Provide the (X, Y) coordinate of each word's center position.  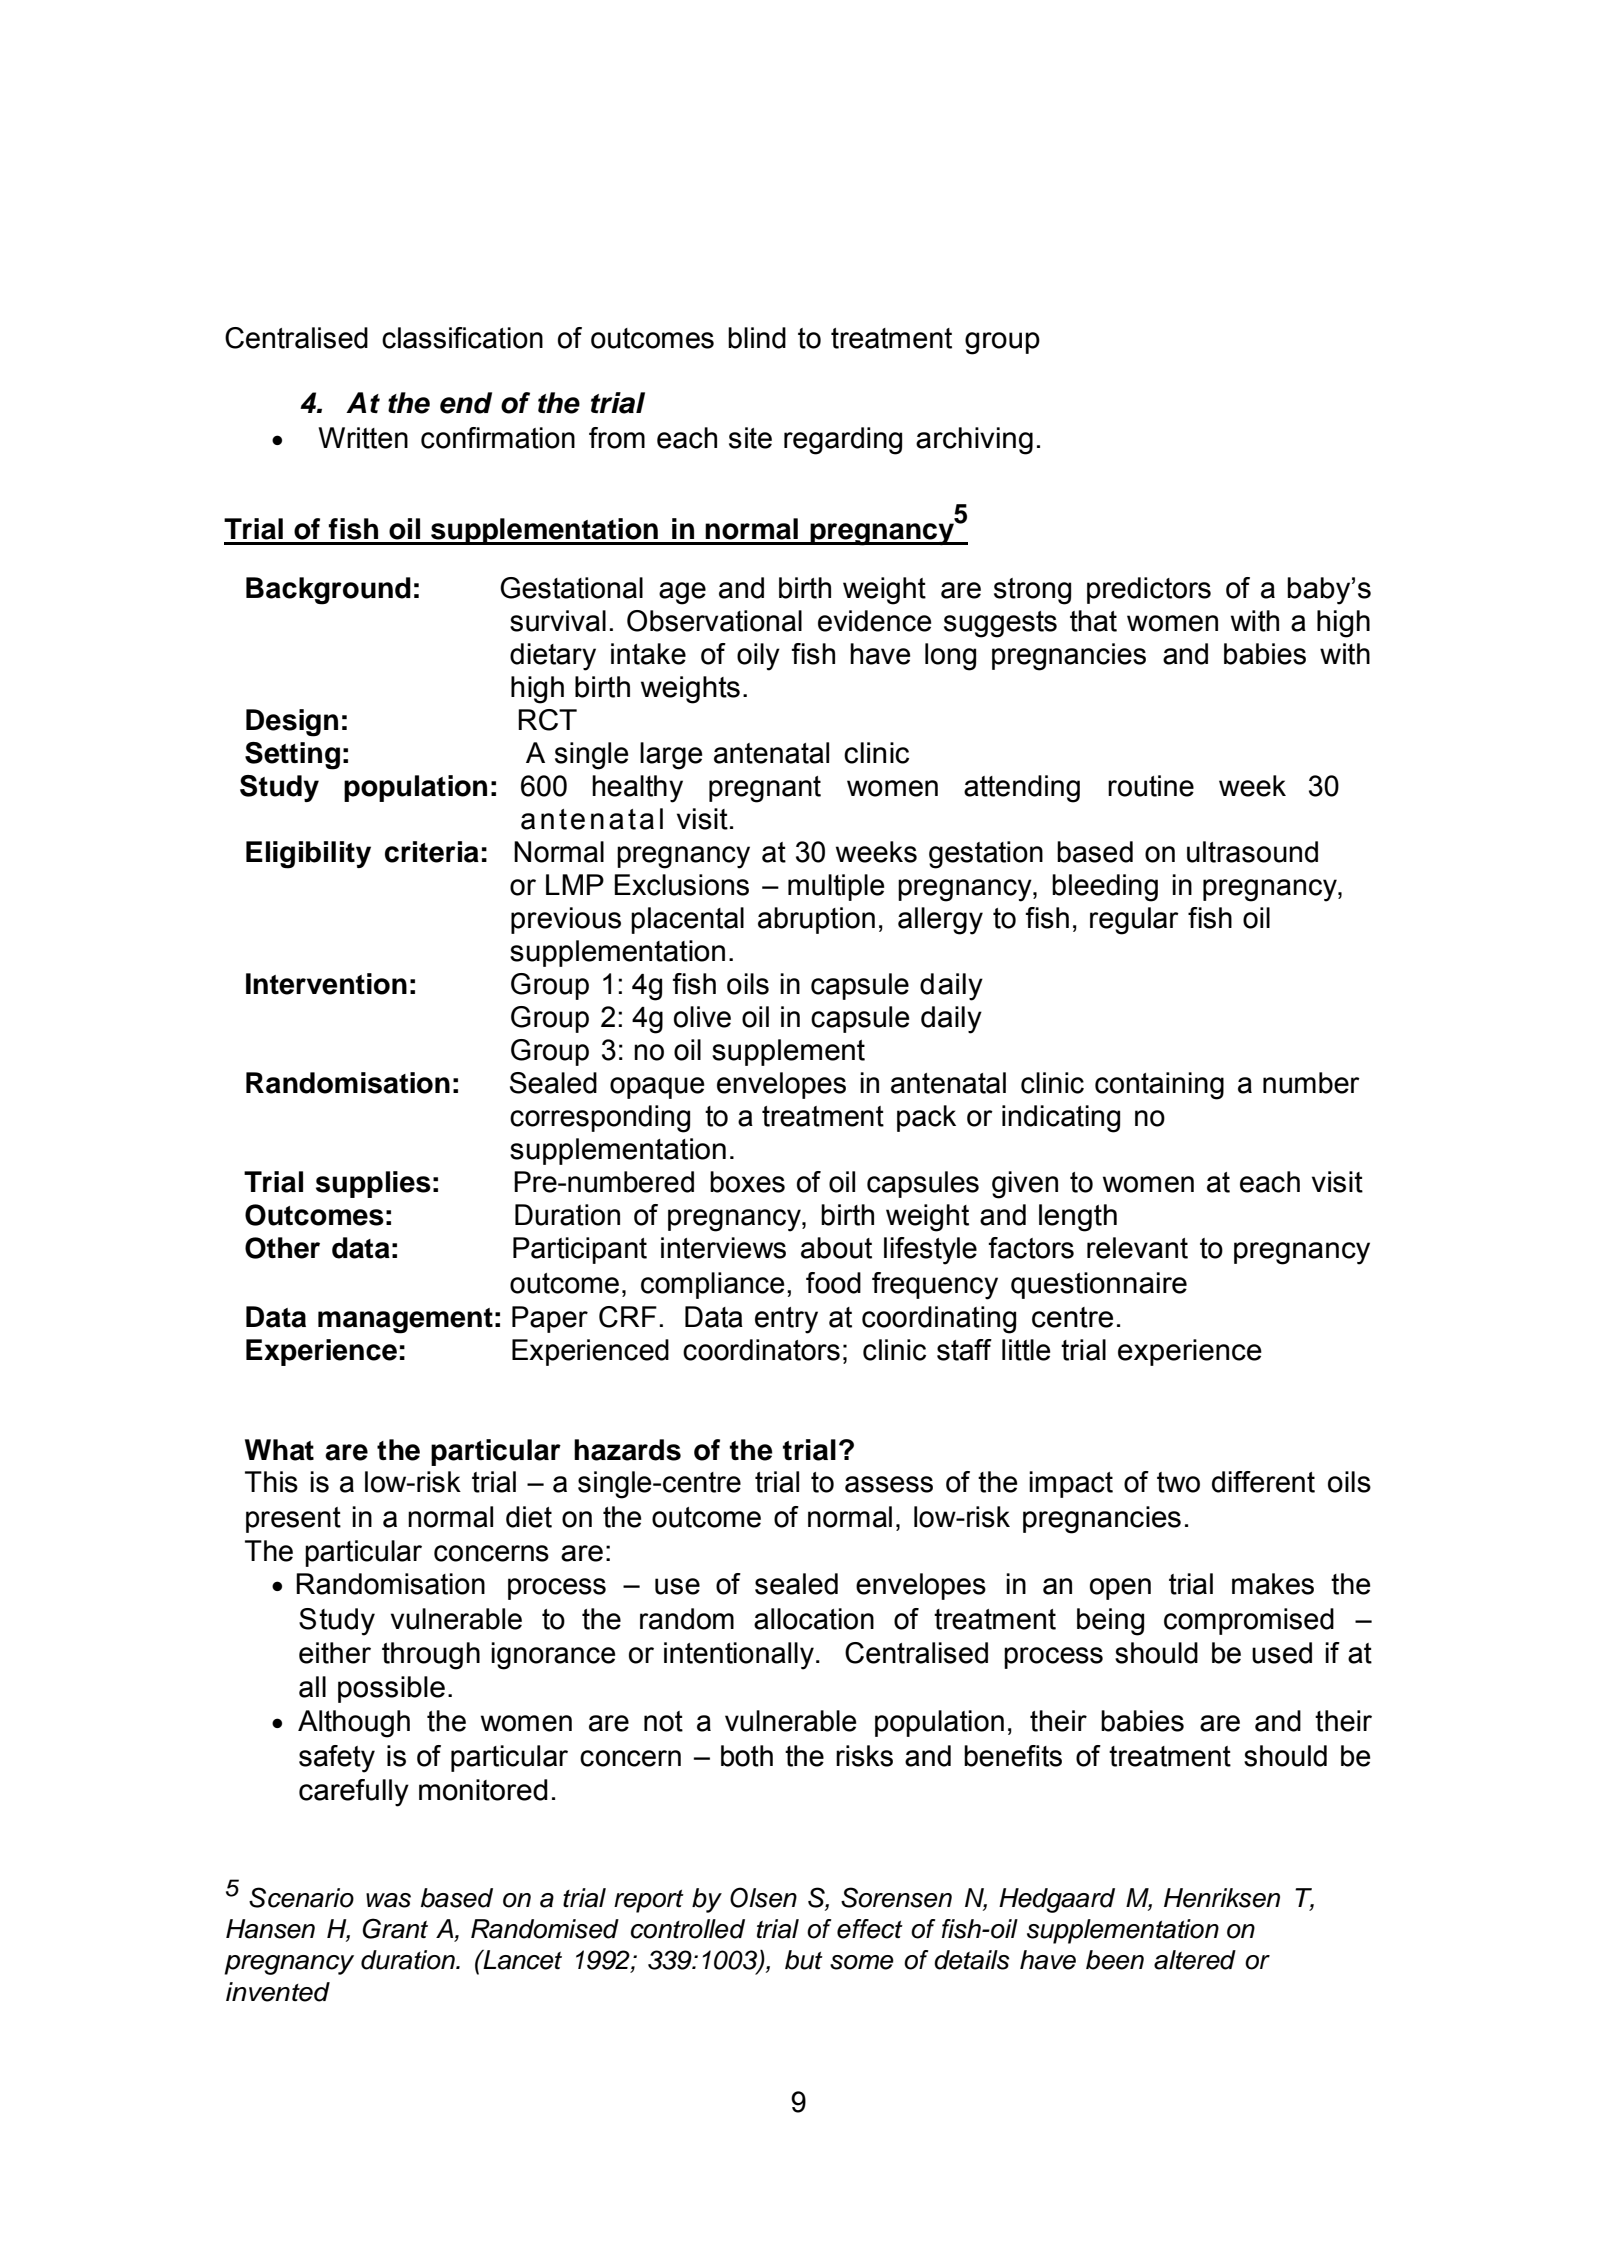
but (804, 1960)
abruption (816, 920)
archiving (974, 441)
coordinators (761, 1350)
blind (757, 338)
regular (1134, 921)
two (1178, 1482)
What (279, 1450)
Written (363, 438)
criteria (432, 852)
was (388, 1900)
